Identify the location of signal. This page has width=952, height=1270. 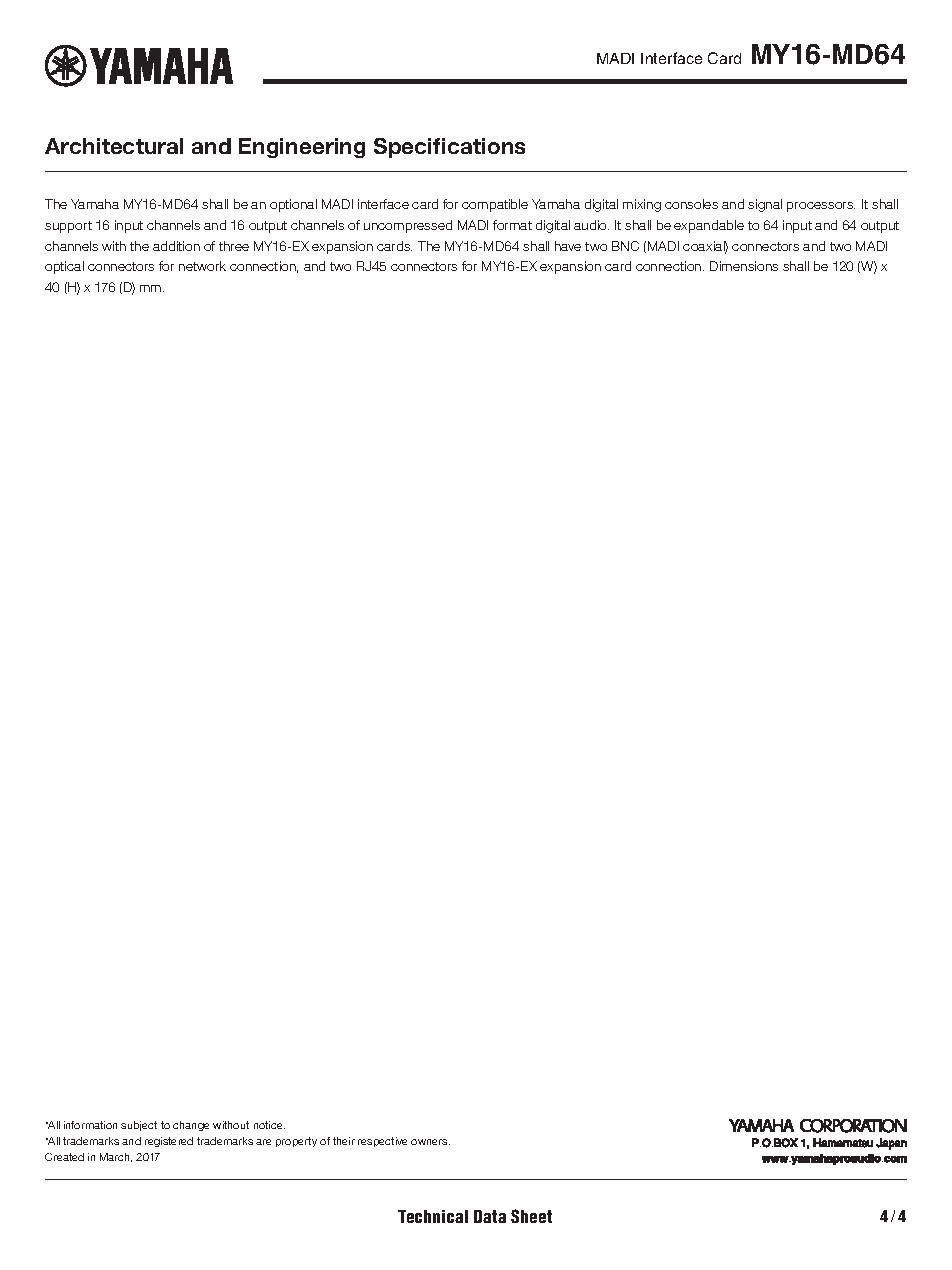
(765, 205).
